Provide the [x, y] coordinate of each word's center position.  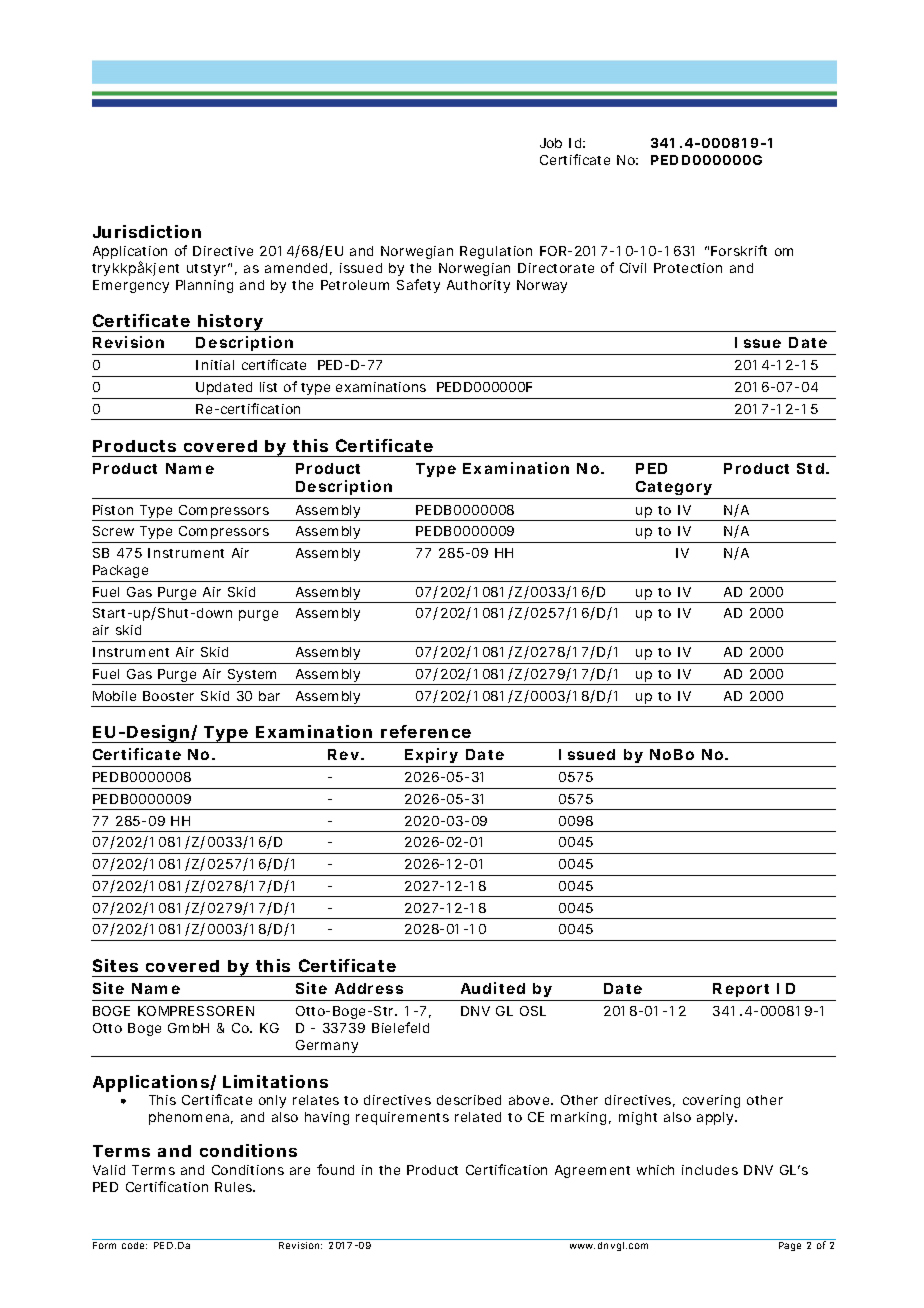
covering [711, 1101]
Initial [215, 365]
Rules [235, 1187]
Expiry [432, 757]
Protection [688, 268]
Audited [493, 988]
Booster [168, 696]
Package [120, 571]
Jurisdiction [147, 231]
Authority [478, 286]
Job [551, 143]
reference [426, 731]
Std [810, 468]
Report [741, 990]
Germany [327, 1046]
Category [674, 490]
